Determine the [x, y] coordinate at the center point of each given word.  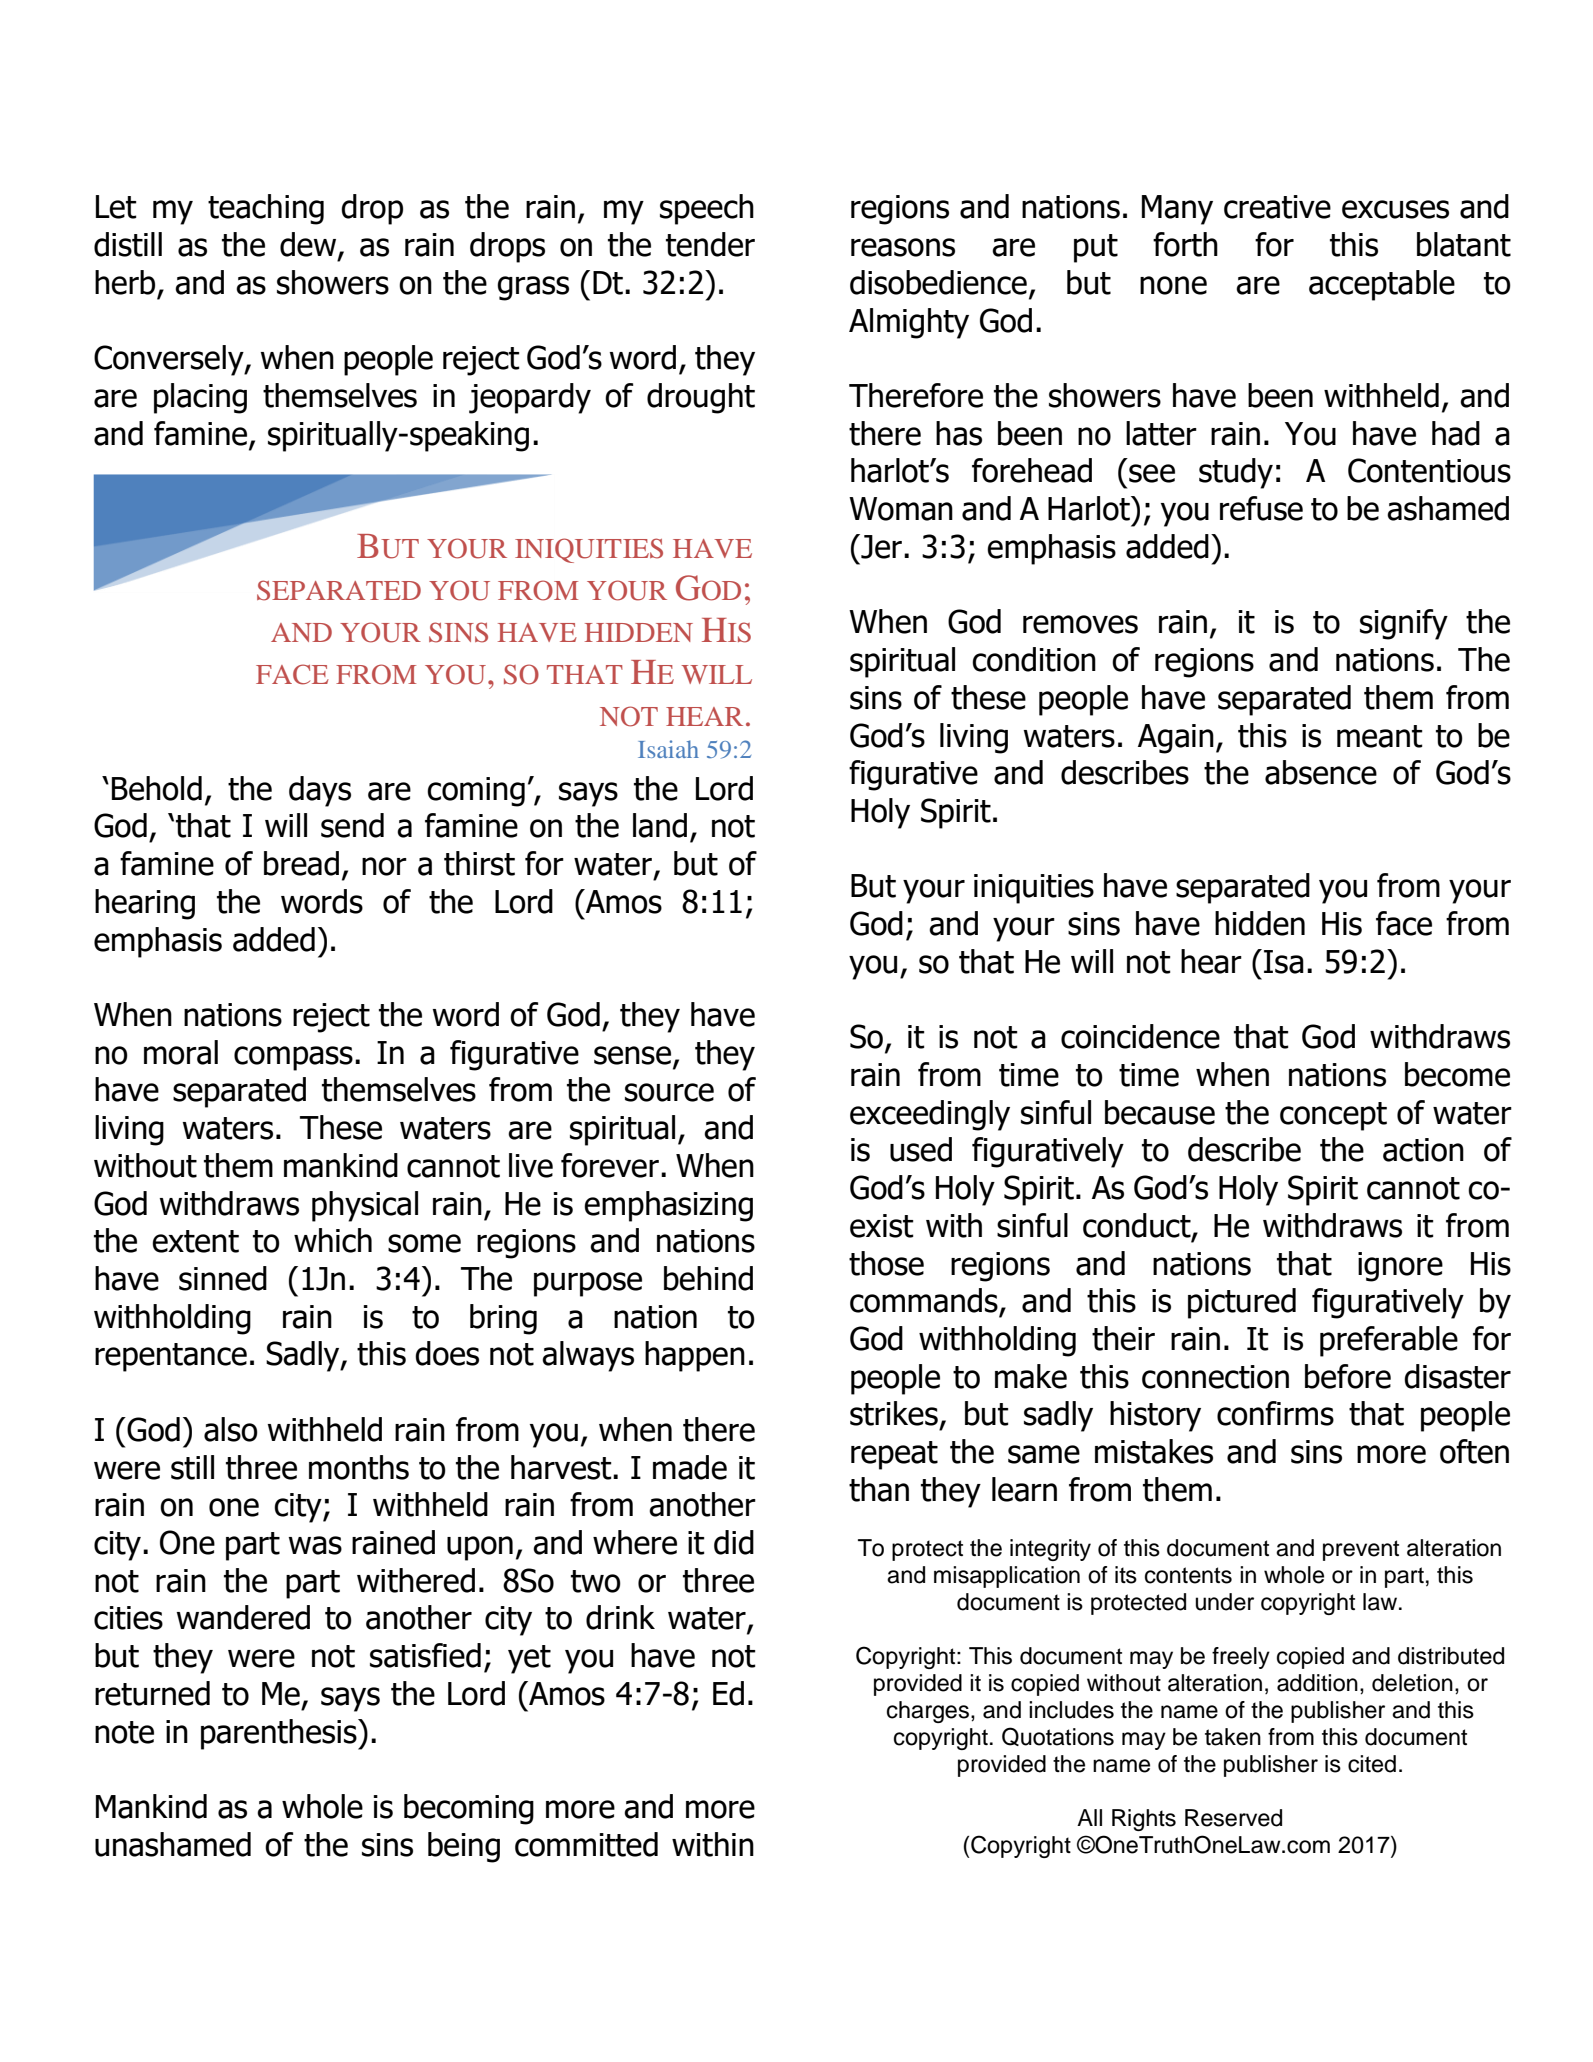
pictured [1242, 1303]
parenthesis [280, 1734]
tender [710, 244]
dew [309, 245]
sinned [223, 1278]
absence [1321, 772]
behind [708, 1278]
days [320, 791]
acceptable [1382, 285]
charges [928, 1712]
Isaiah [668, 749]
